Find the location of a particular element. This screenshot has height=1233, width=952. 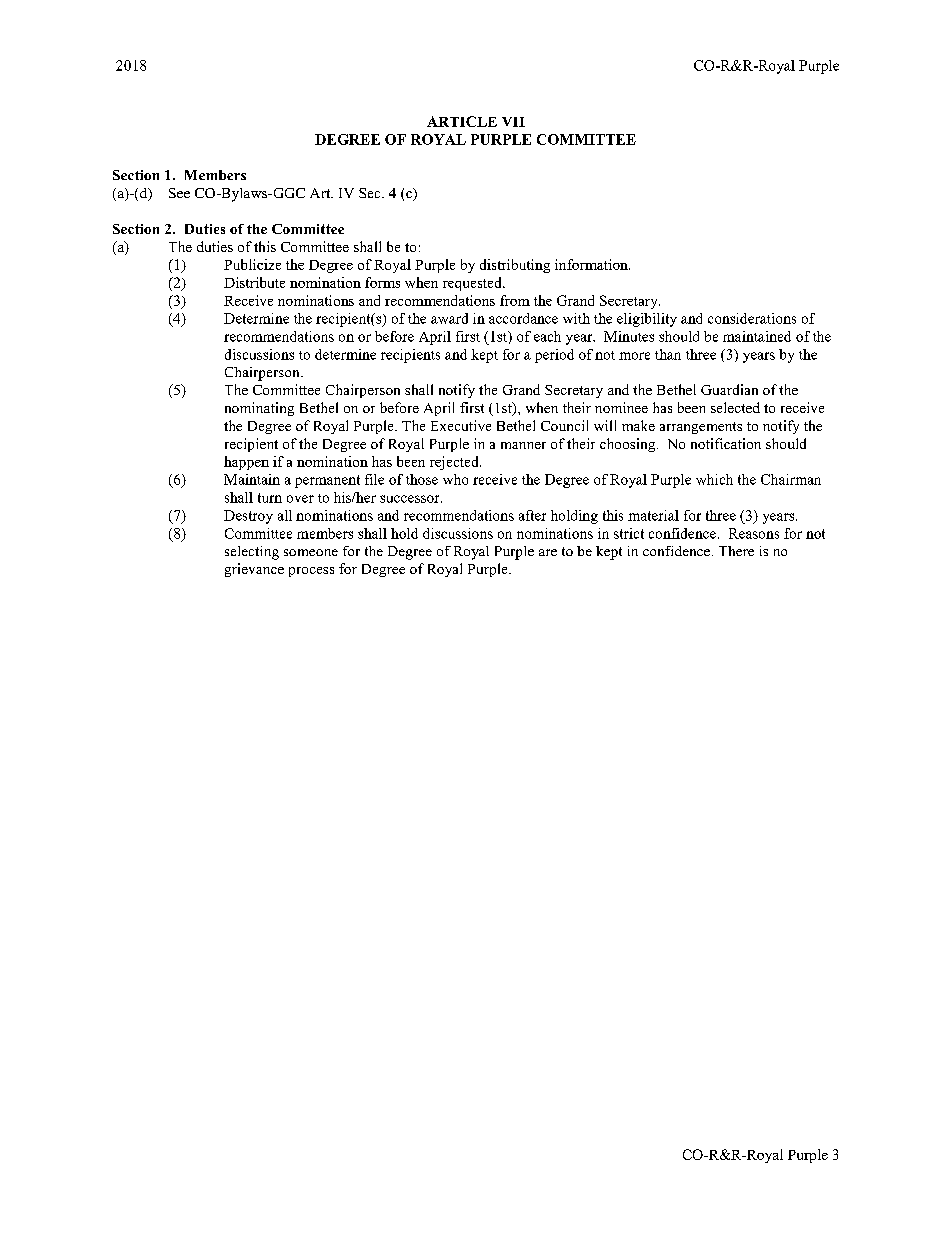

ARTICLE is located at coordinates (462, 121).
